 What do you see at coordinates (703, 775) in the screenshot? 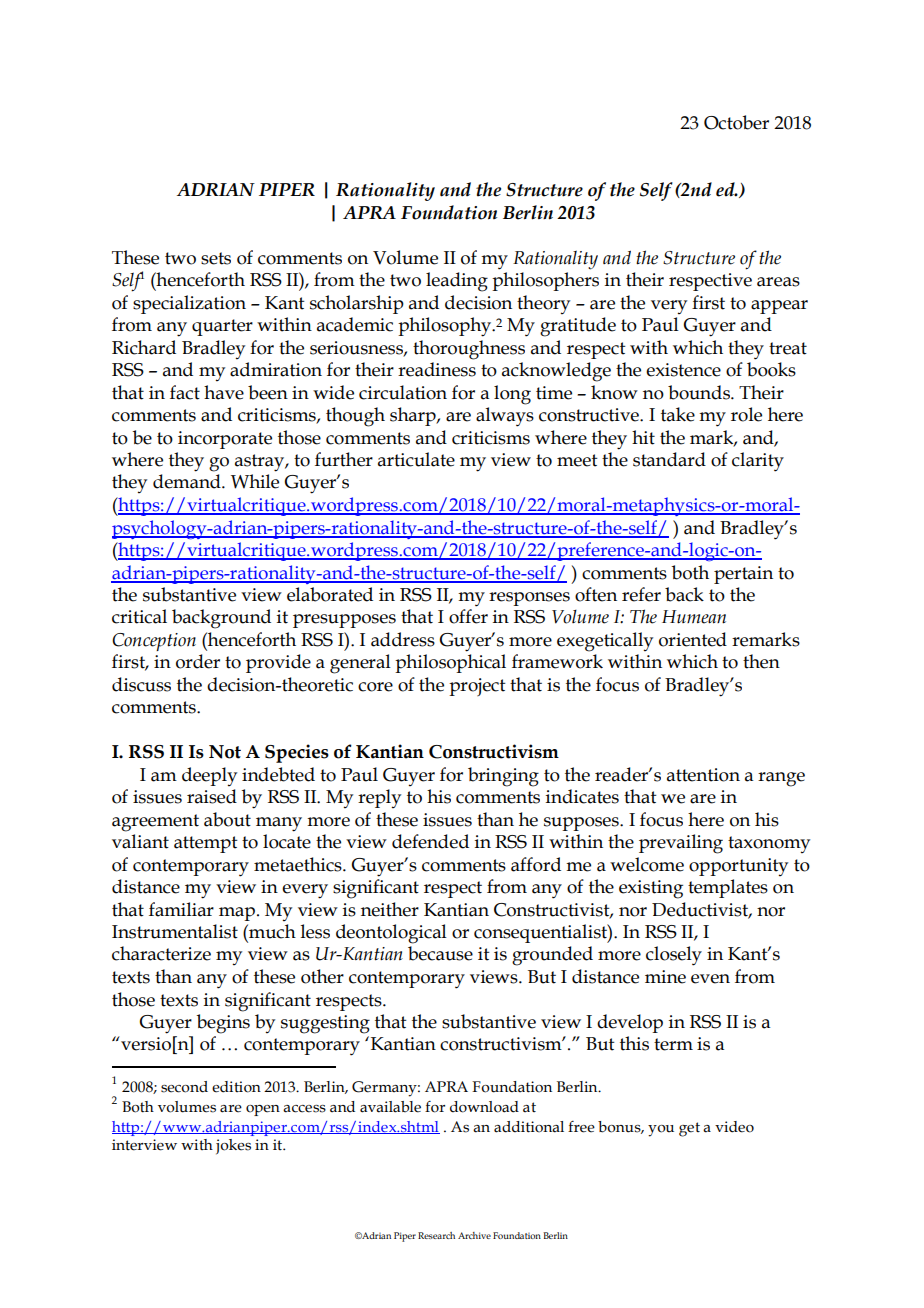
I see `attention` at bounding box center [703, 775].
